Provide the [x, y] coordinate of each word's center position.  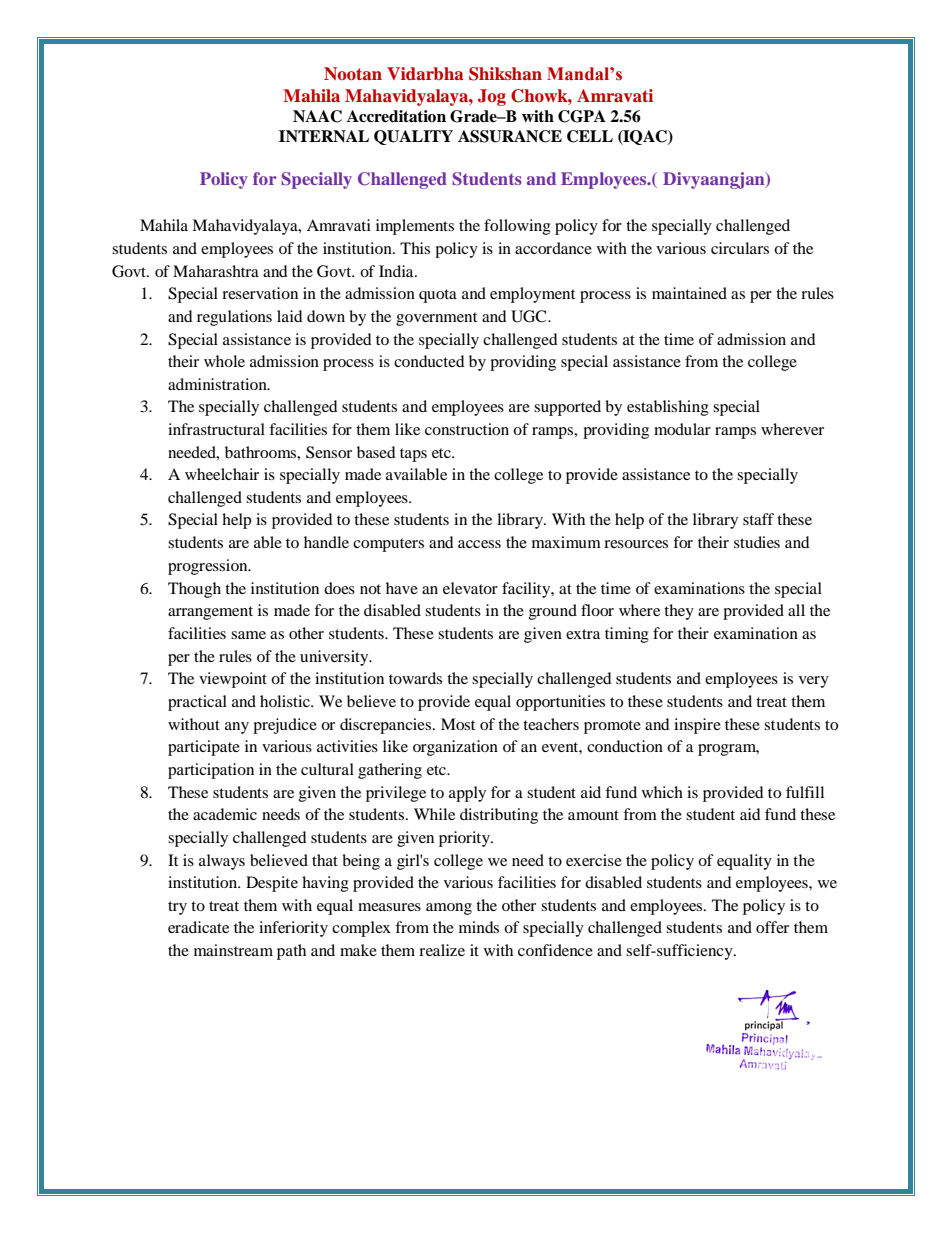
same [248, 635]
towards [415, 678]
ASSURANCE [510, 136]
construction [467, 429]
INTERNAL [324, 136]
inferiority [293, 929]
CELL [590, 136]
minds [479, 927]
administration [218, 384]
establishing [668, 408]
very [814, 682]
